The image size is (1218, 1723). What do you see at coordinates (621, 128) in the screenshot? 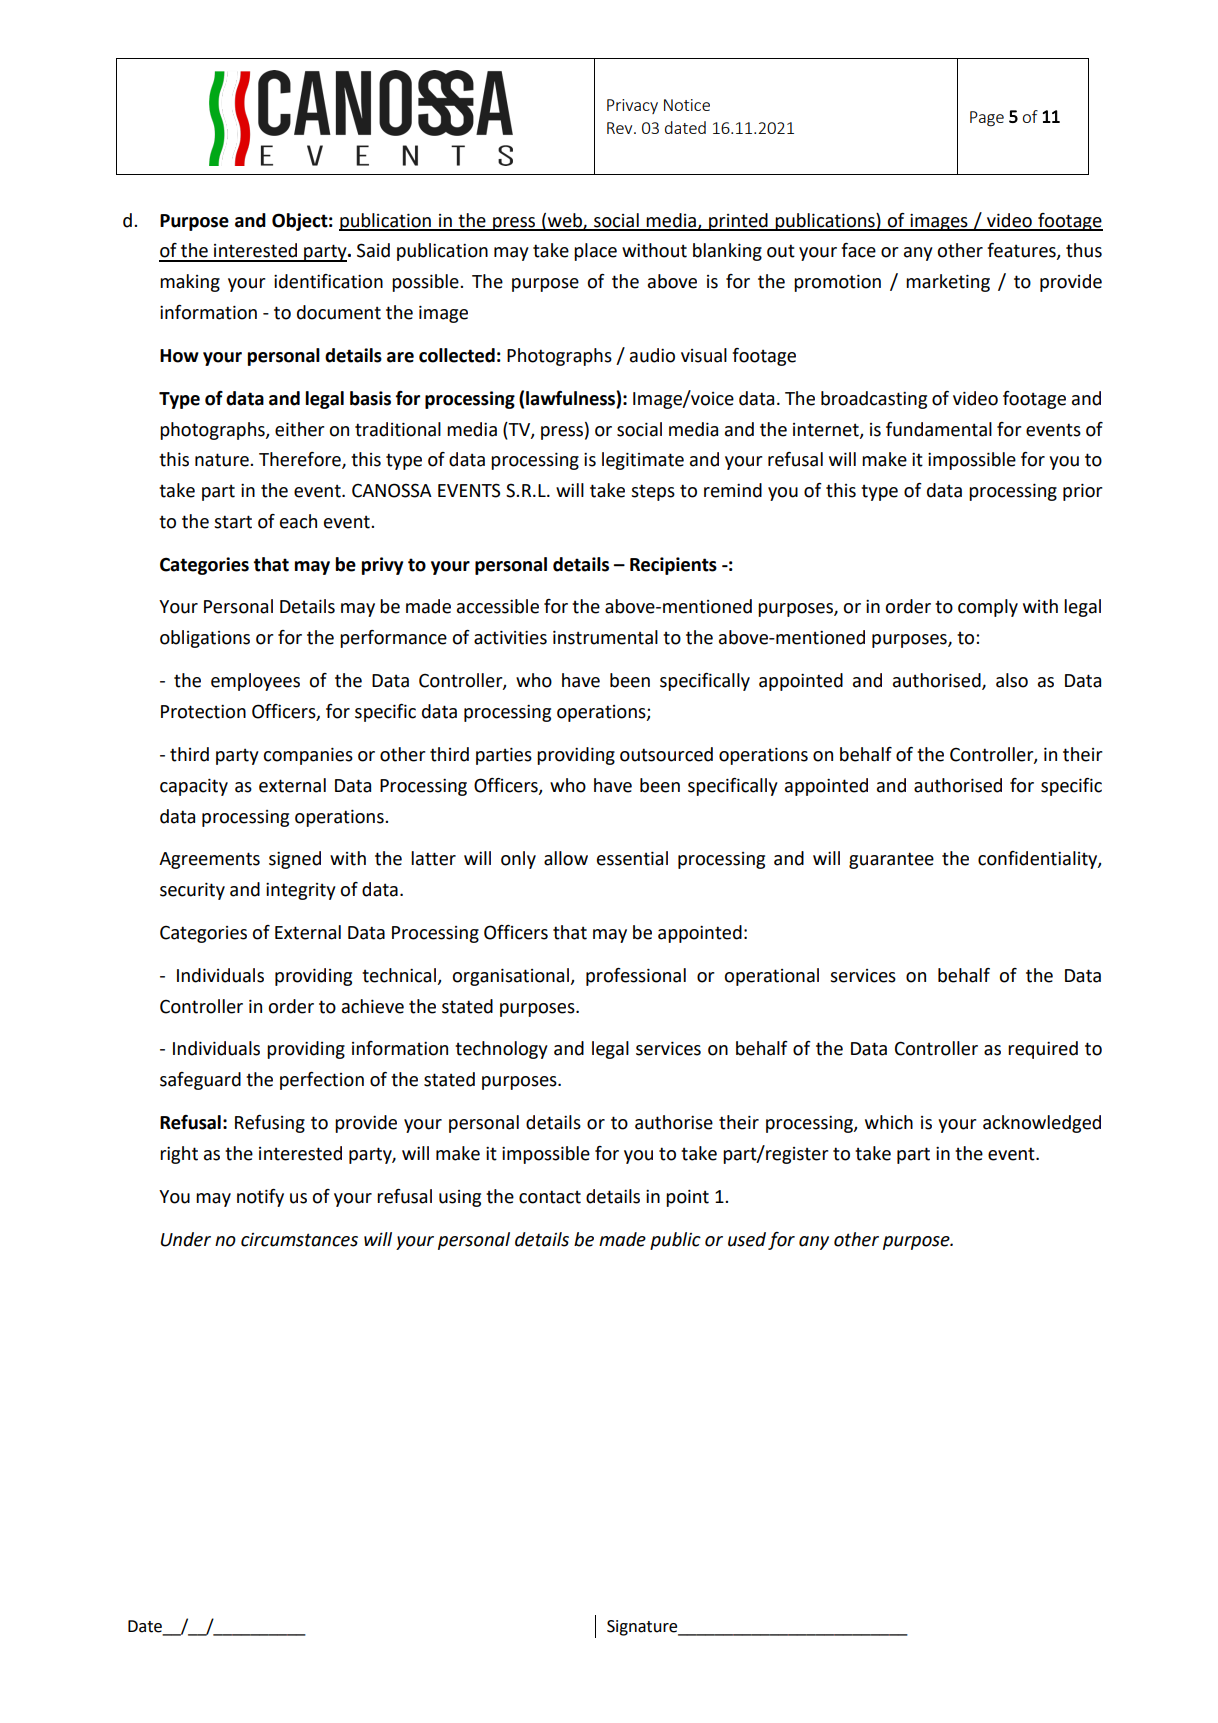
I see `Rev` at bounding box center [621, 128].
